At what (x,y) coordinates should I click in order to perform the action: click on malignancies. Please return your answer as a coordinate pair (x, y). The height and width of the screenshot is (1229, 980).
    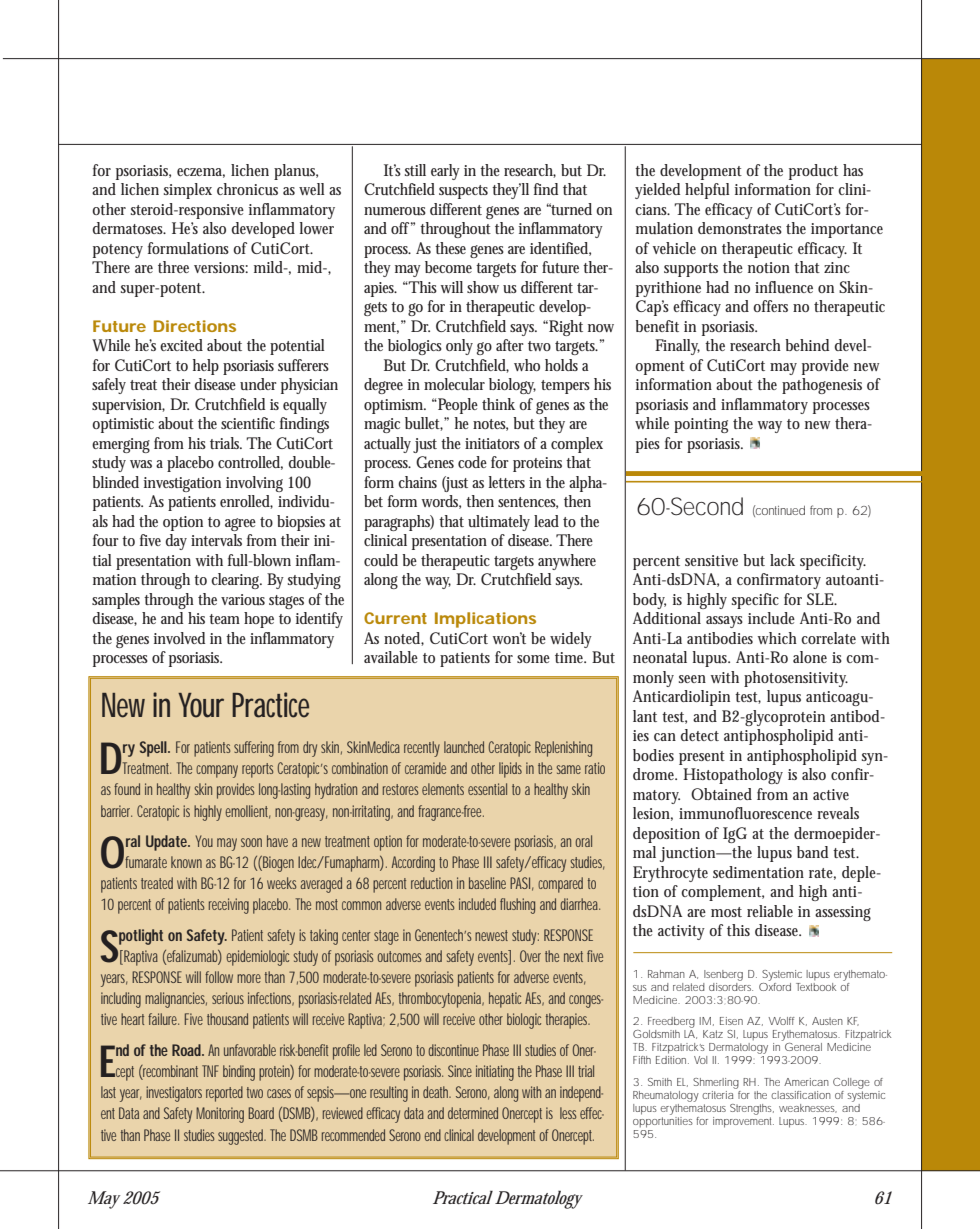
    Looking at the image, I should click on (176, 1000).
